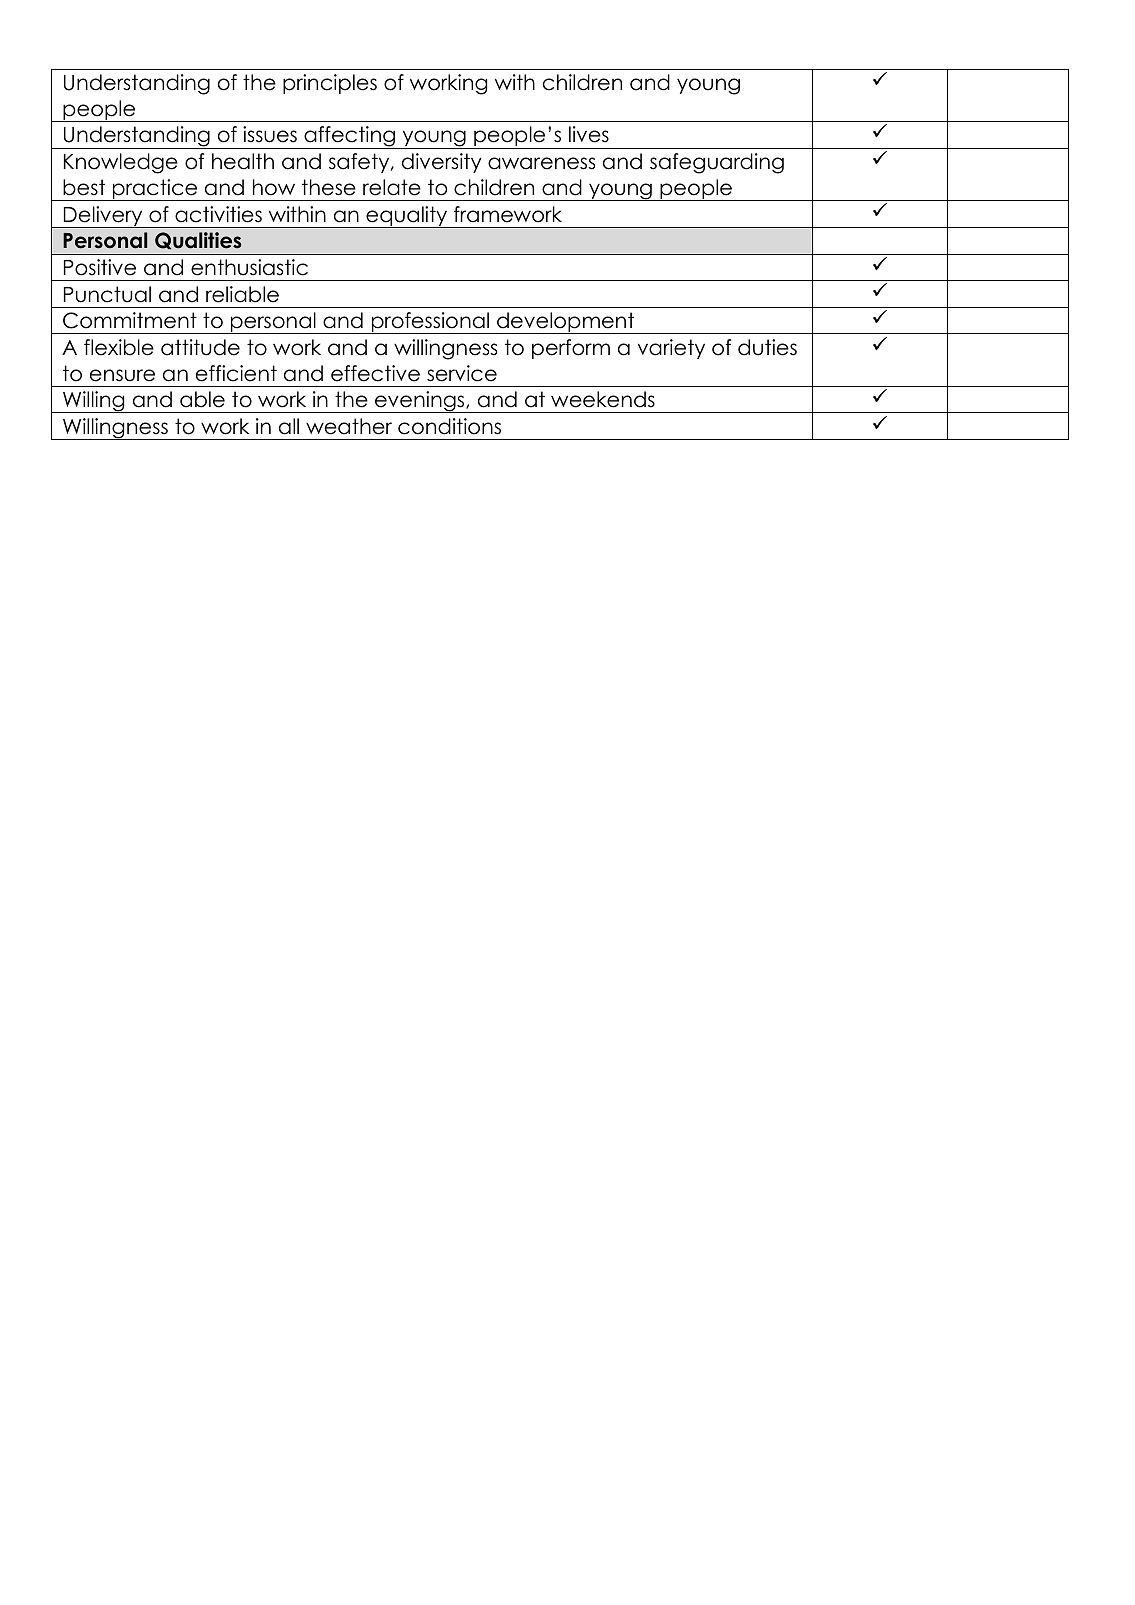  I want to click on all, so click(289, 426).
